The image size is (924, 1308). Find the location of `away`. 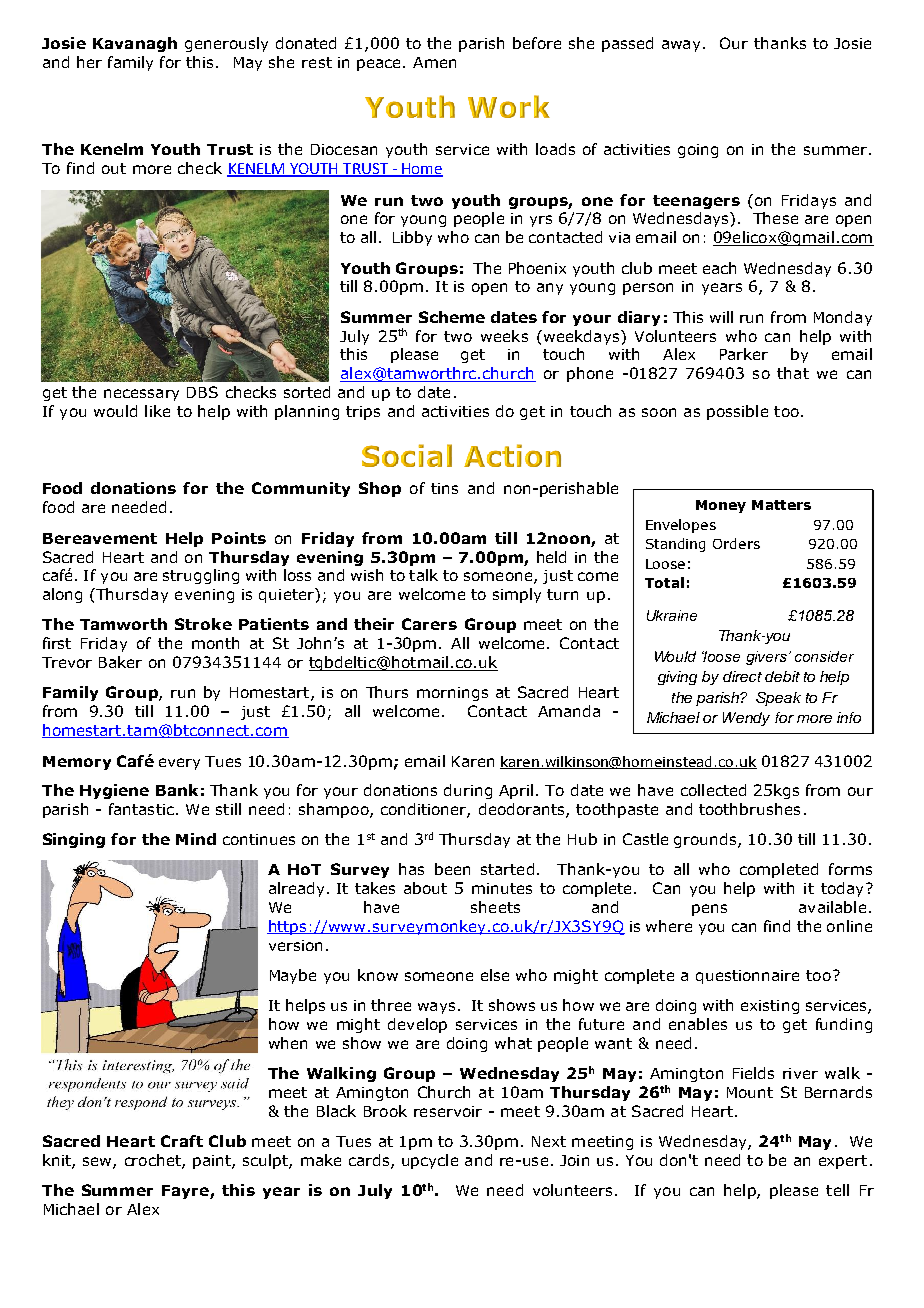

away is located at coordinates (683, 46).
